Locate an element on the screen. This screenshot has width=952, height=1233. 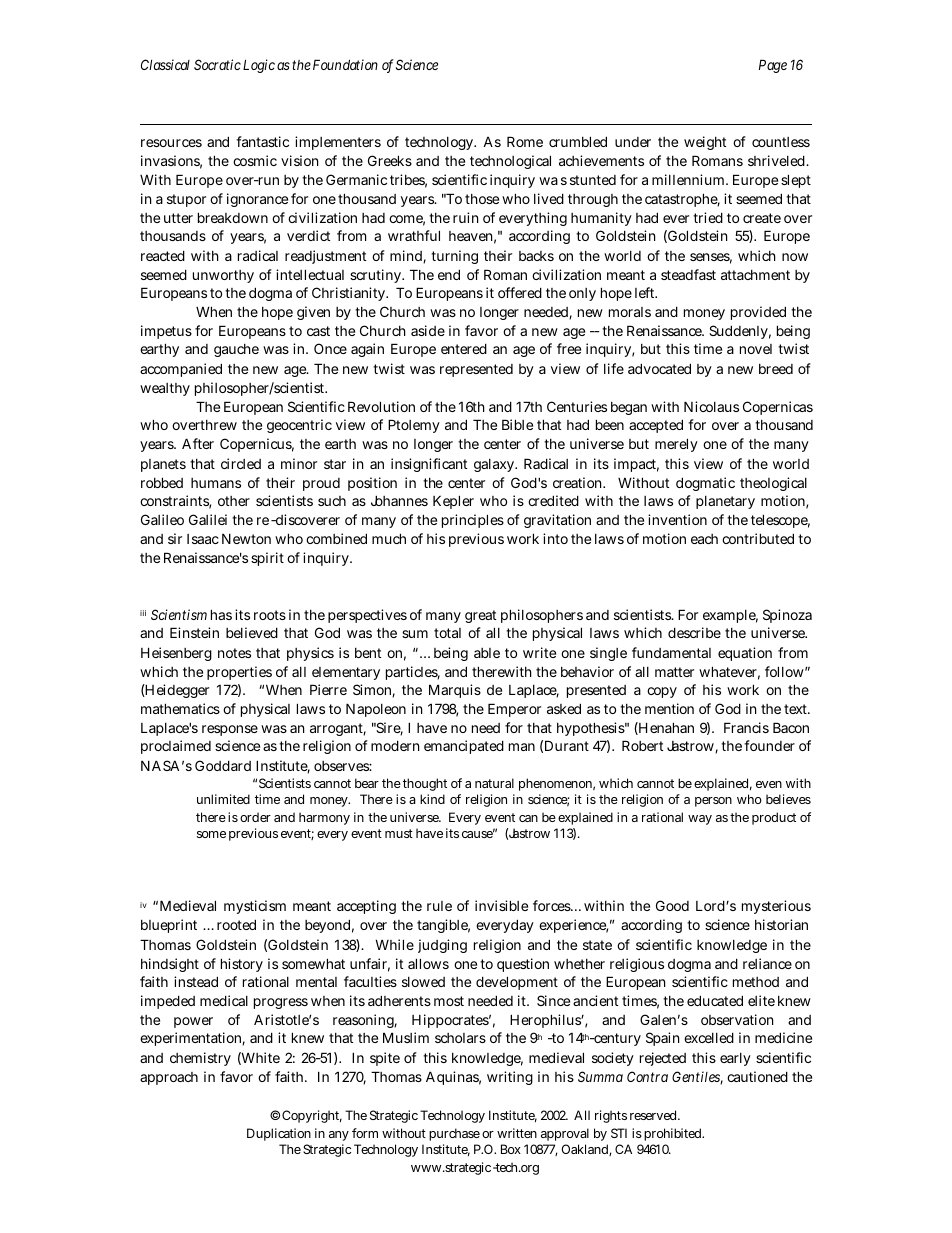
purchase is located at coordinates (454, 1134).
